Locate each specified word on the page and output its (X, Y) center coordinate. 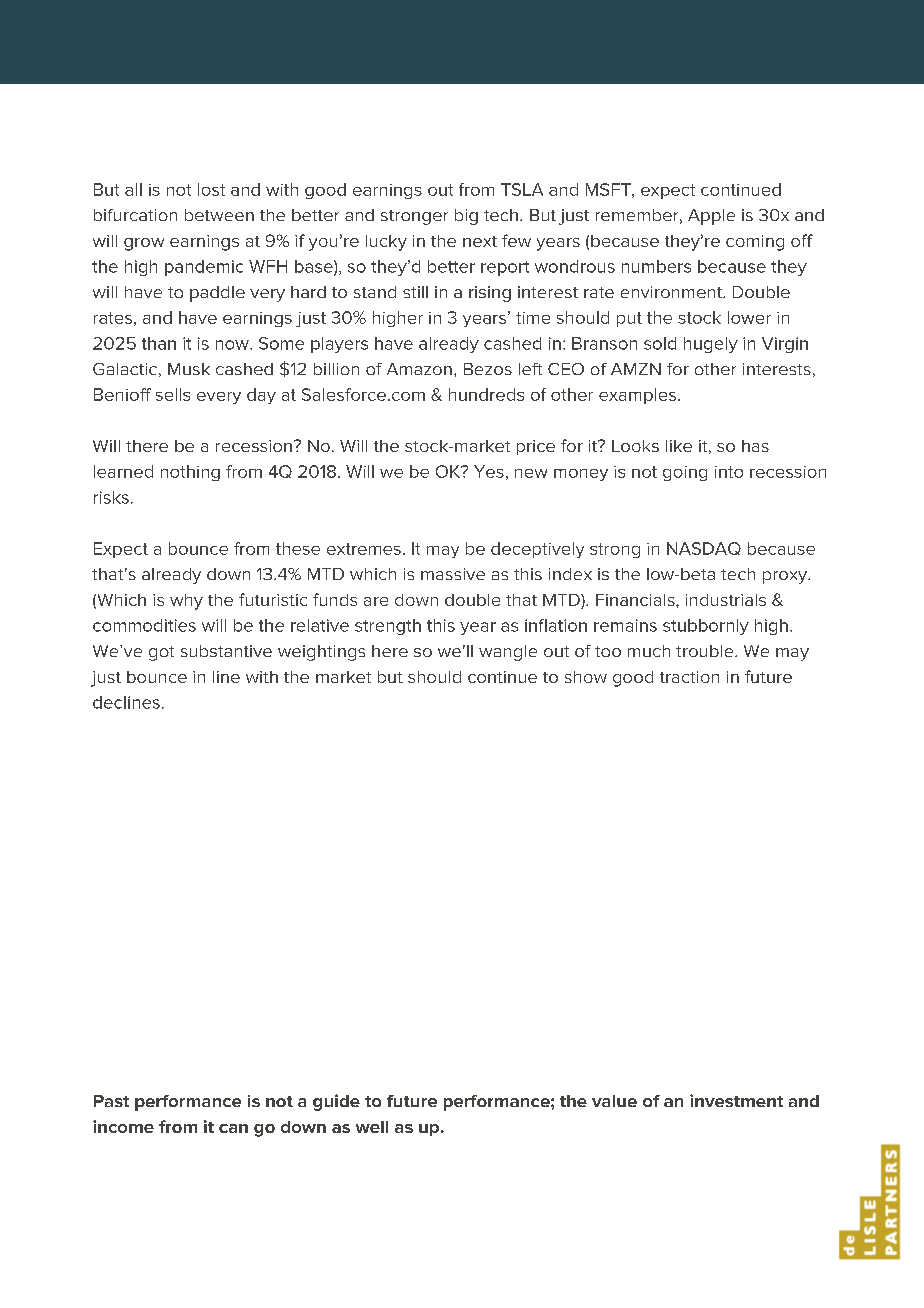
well (372, 1127)
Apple (711, 217)
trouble (706, 651)
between (219, 215)
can (233, 1128)
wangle (508, 653)
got (161, 653)
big (466, 217)
